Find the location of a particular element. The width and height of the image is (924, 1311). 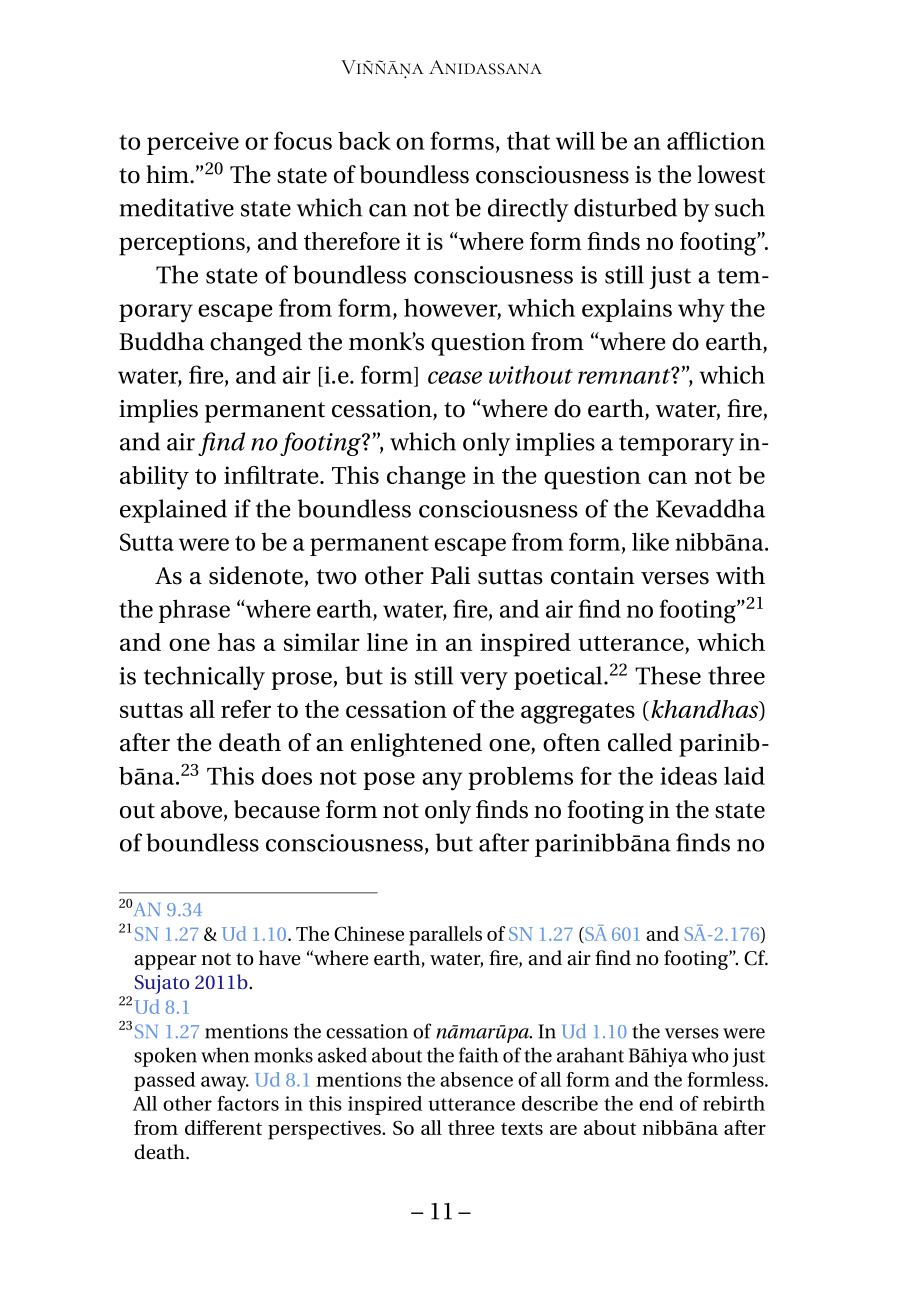

enlightened is located at coordinates (416, 745).
